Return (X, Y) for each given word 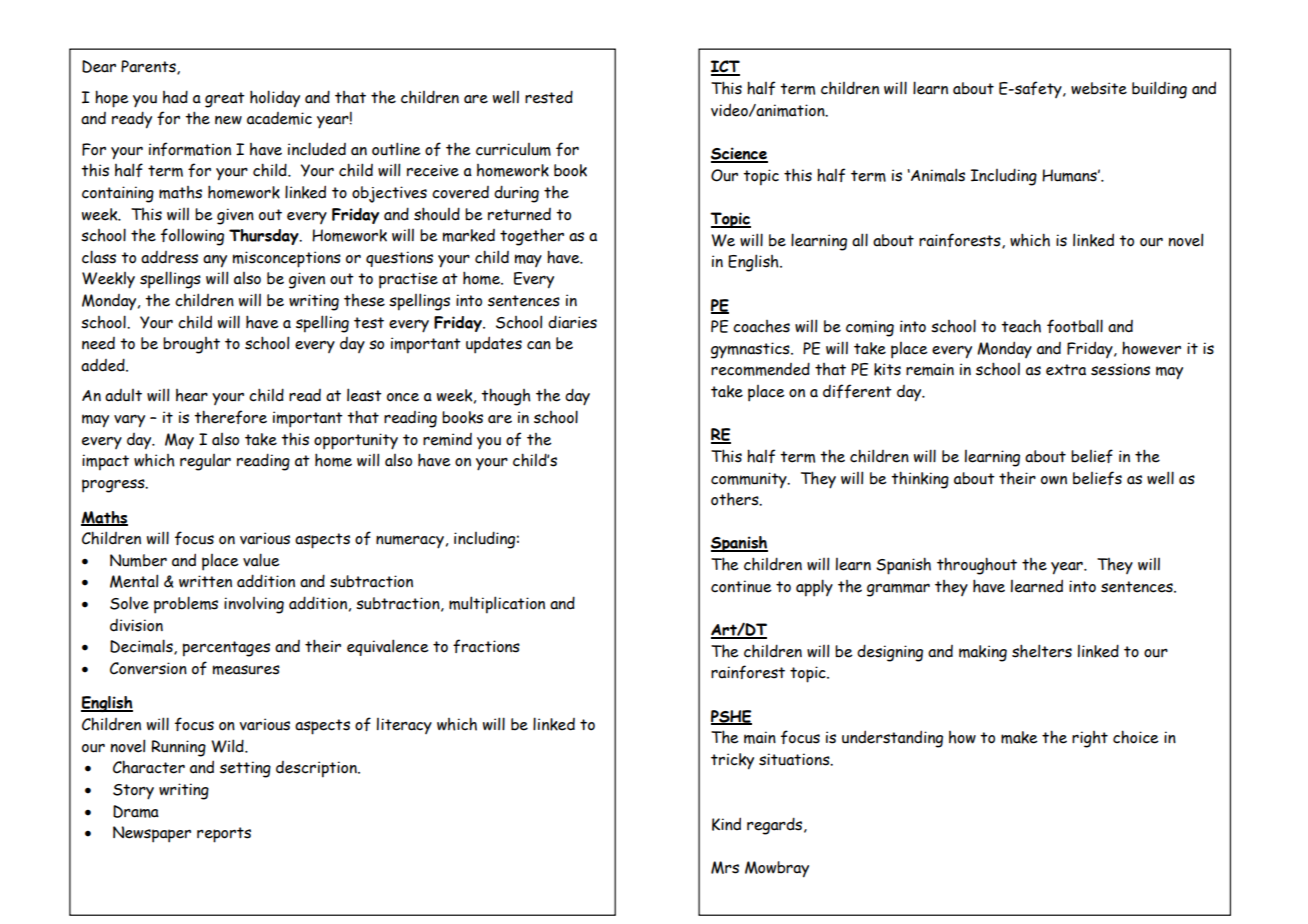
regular (205, 462)
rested (549, 97)
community (750, 480)
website (1099, 88)
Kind (726, 824)
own (1054, 480)
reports (224, 835)
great (225, 100)
